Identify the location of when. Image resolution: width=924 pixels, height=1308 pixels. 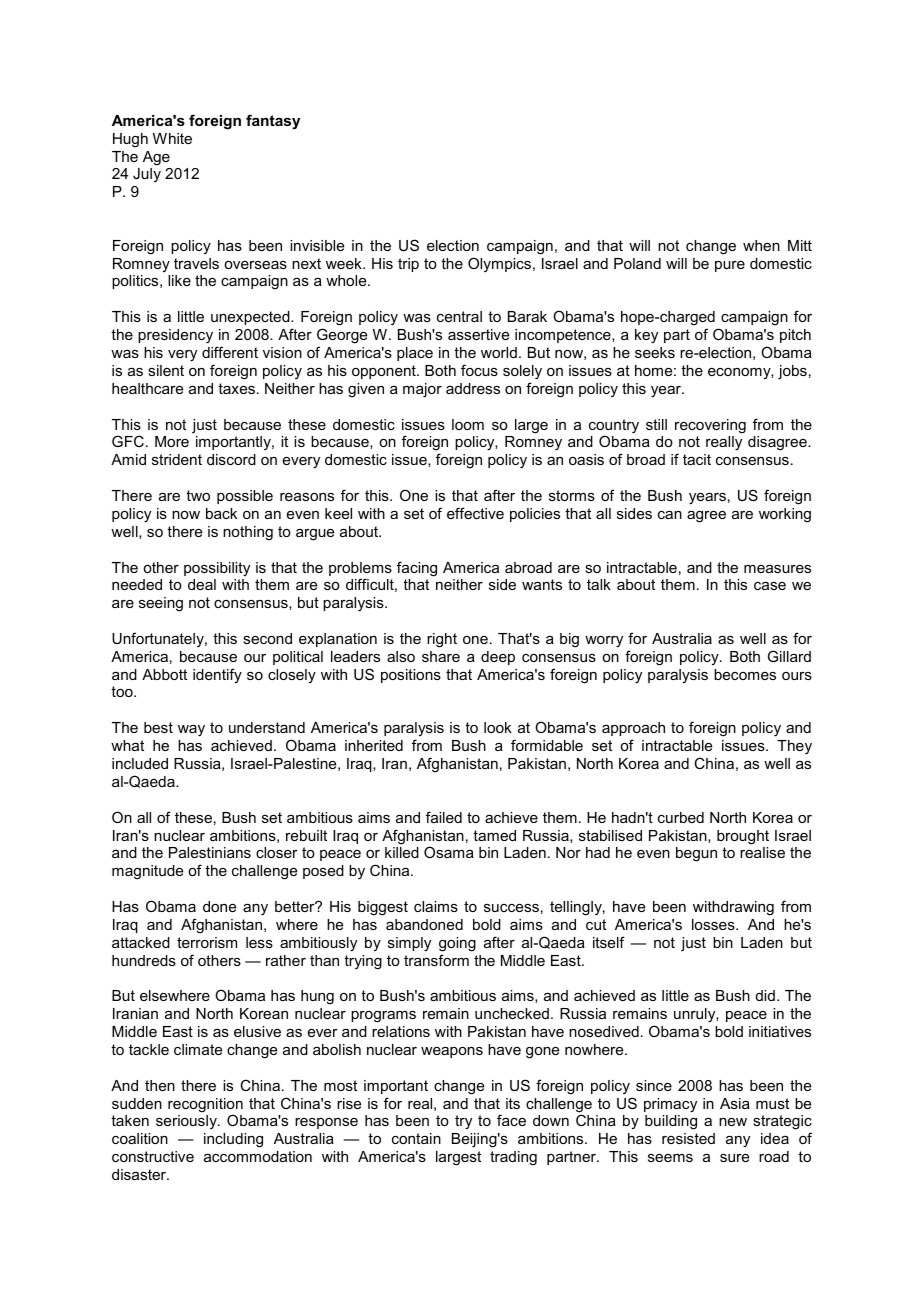
(761, 245).
